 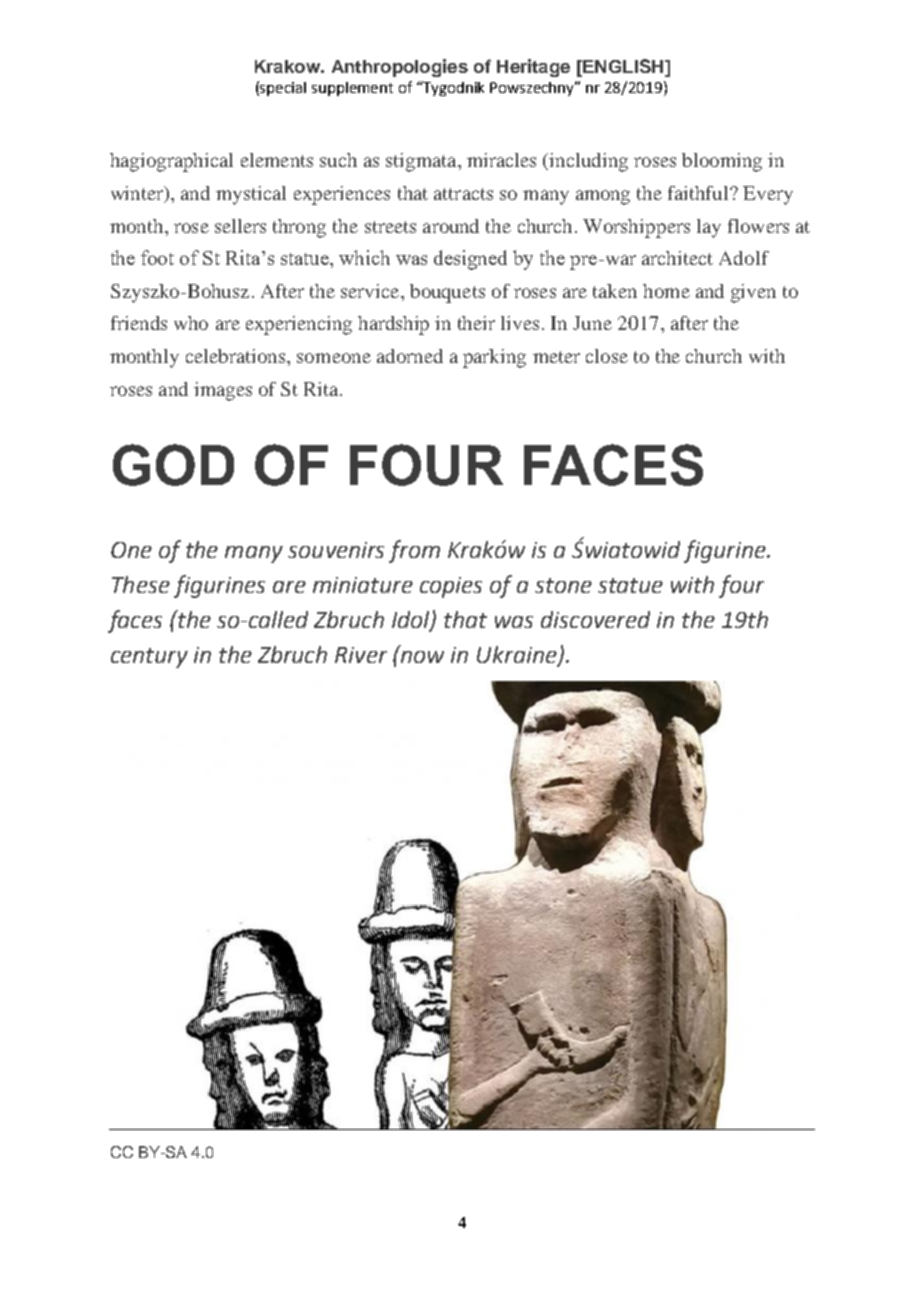 I want to click on supplement, so click(x=352, y=89).
